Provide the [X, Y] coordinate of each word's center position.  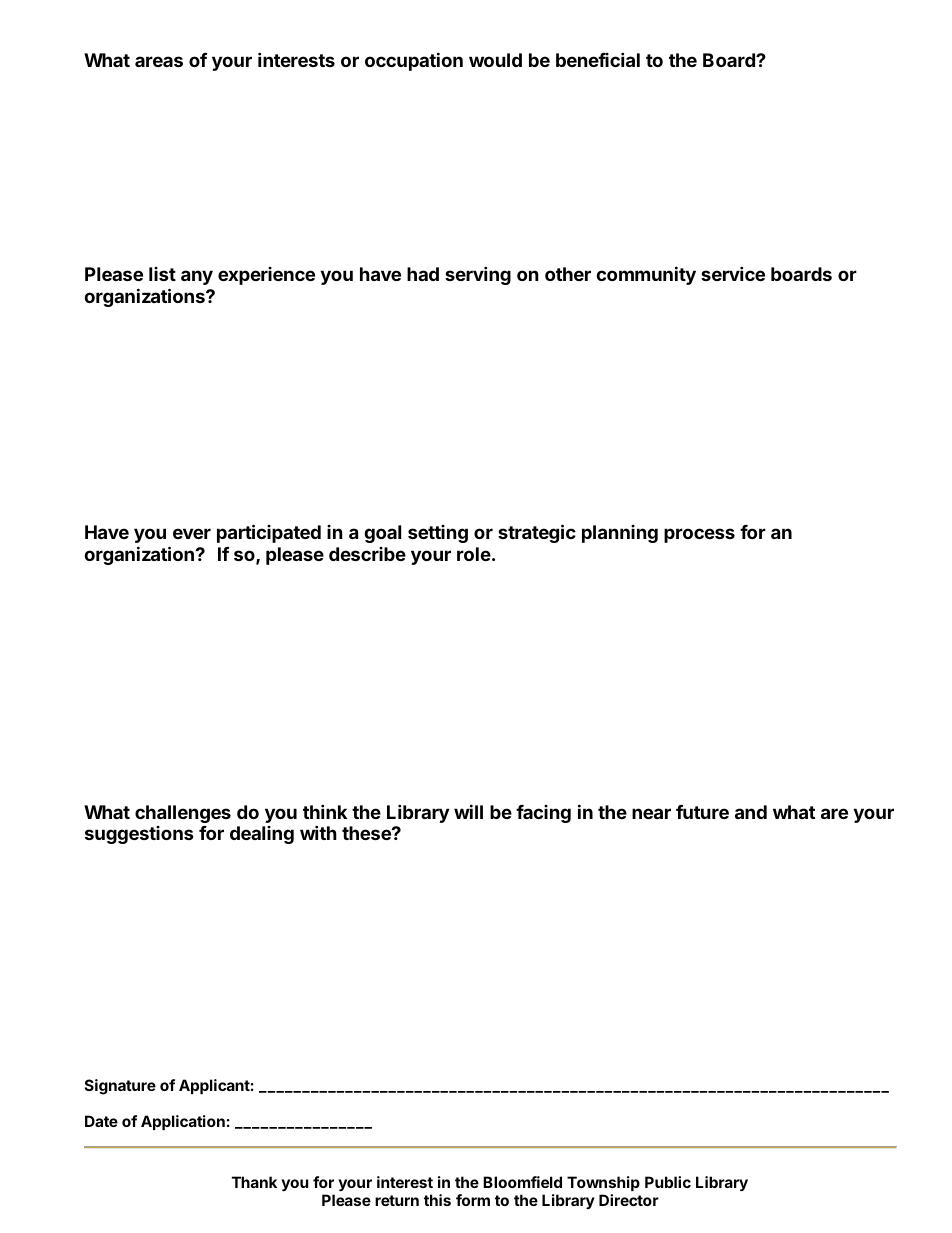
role [474, 554]
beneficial [598, 59]
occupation [414, 61]
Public [668, 1182]
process [699, 535]
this [437, 1200]
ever [192, 533]
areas [159, 61]
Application [183, 1122]
